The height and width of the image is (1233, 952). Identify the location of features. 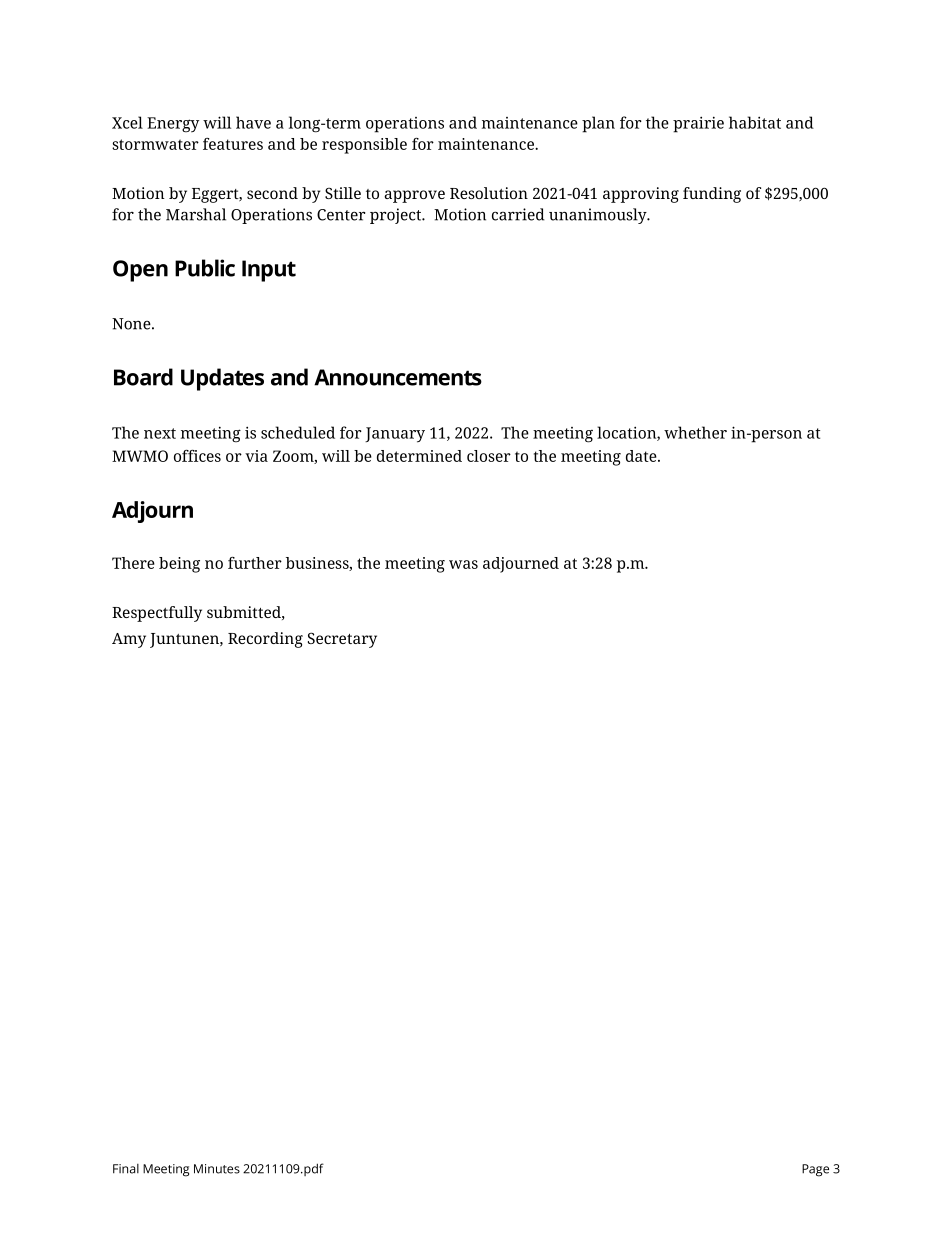
(233, 144).
